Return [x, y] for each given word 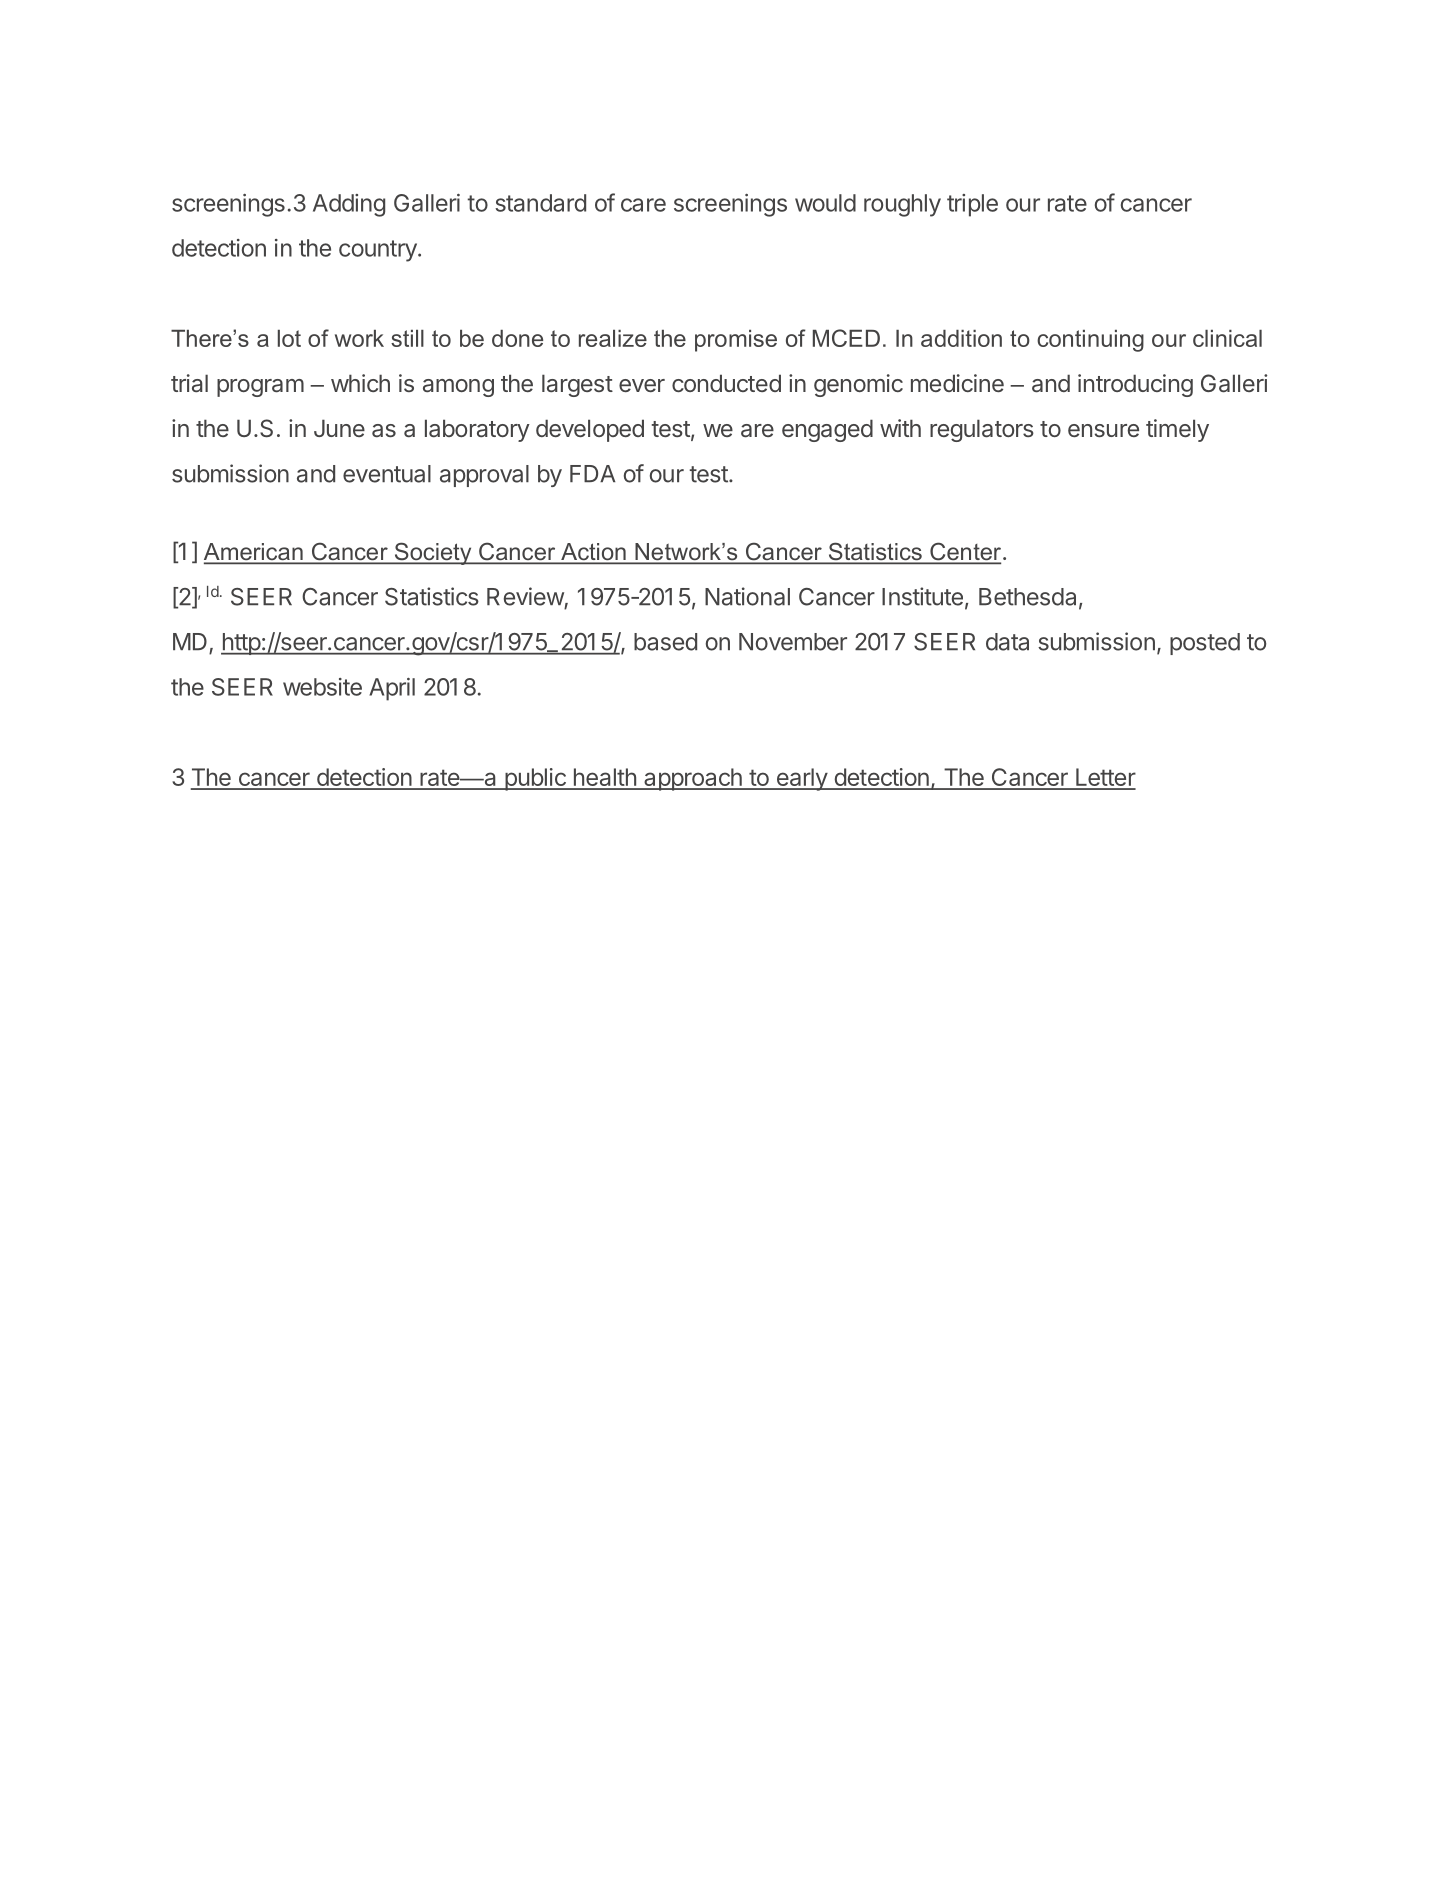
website [322, 687]
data [1007, 642]
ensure [1103, 430]
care [643, 205]
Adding [349, 205]
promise [736, 341]
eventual [387, 474]
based [665, 642]
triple [972, 205]
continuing [1090, 341]
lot [289, 338]
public [535, 779]
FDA [593, 473]
